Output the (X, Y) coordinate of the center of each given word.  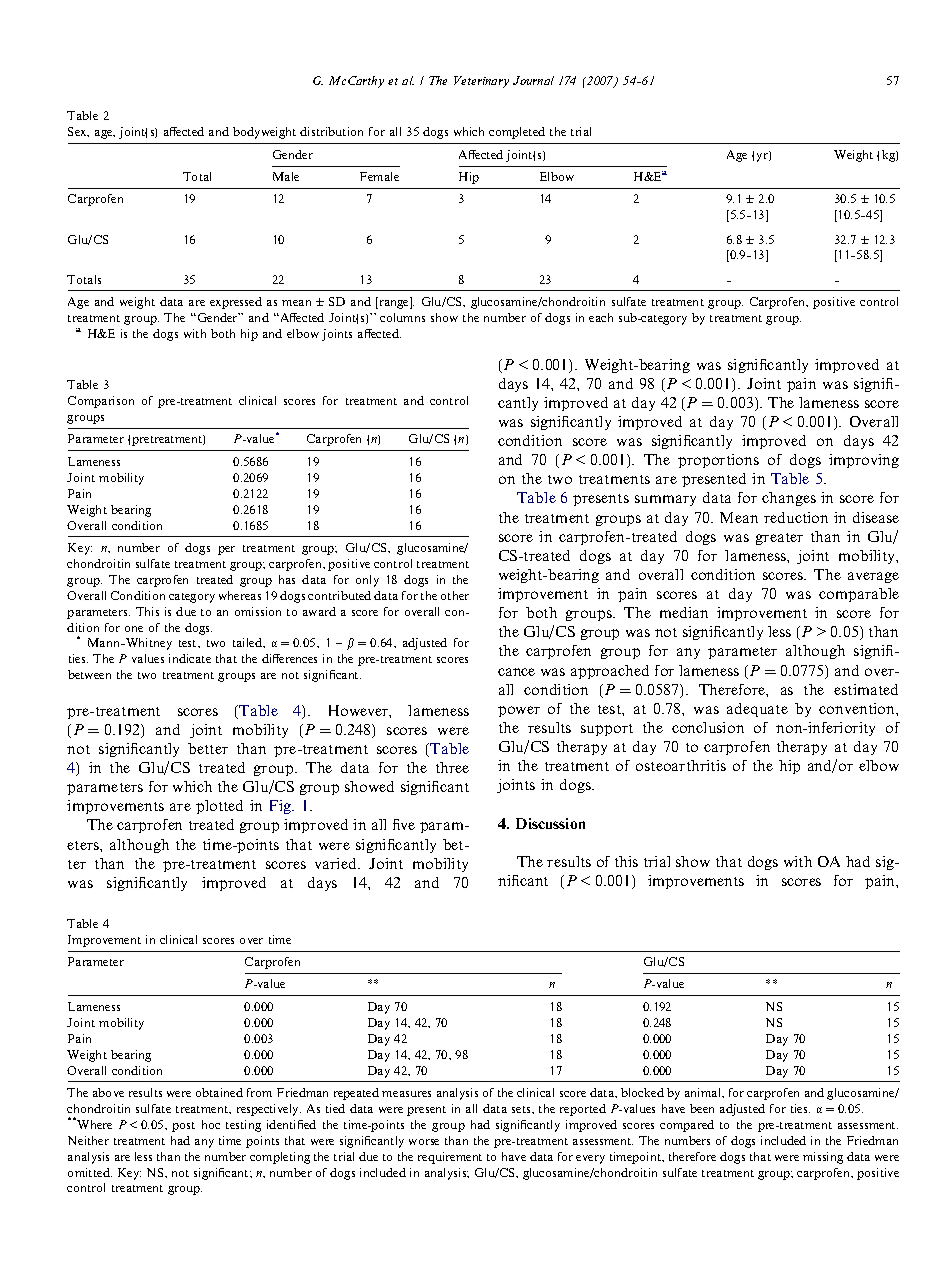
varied (337, 863)
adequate (757, 710)
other (455, 595)
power (519, 711)
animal (704, 1093)
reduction (796, 517)
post (183, 1127)
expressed (236, 303)
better (208, 748)
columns (402, 317)
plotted (219, 807)
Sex (78, 132)
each (601, 317)
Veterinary (481, 82)
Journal (533, 80)
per (226, 550)
